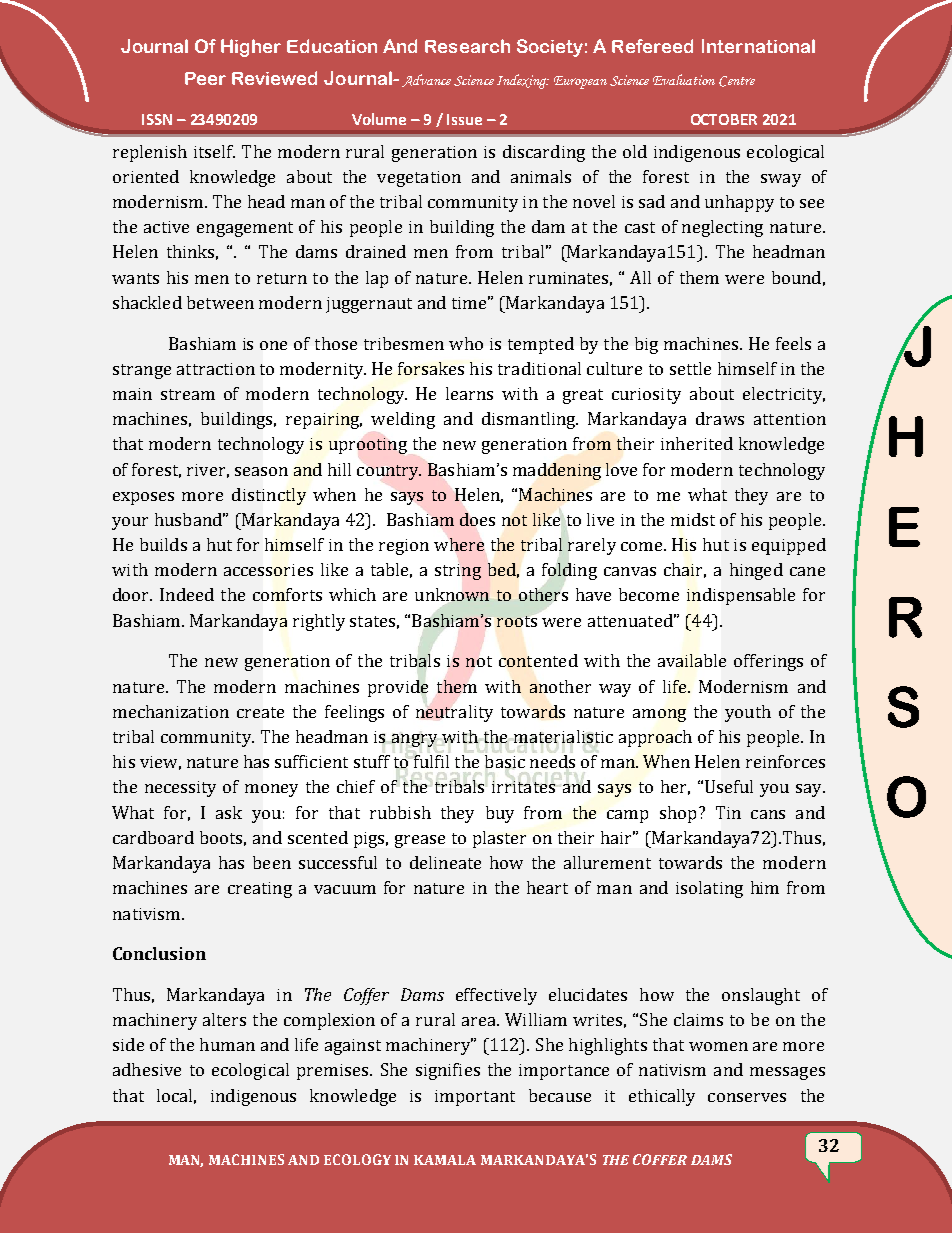  What do you see at coordinates (147, 1069) in the screenshot?
I see `adhesive` at bounding box center [147, 1069].
